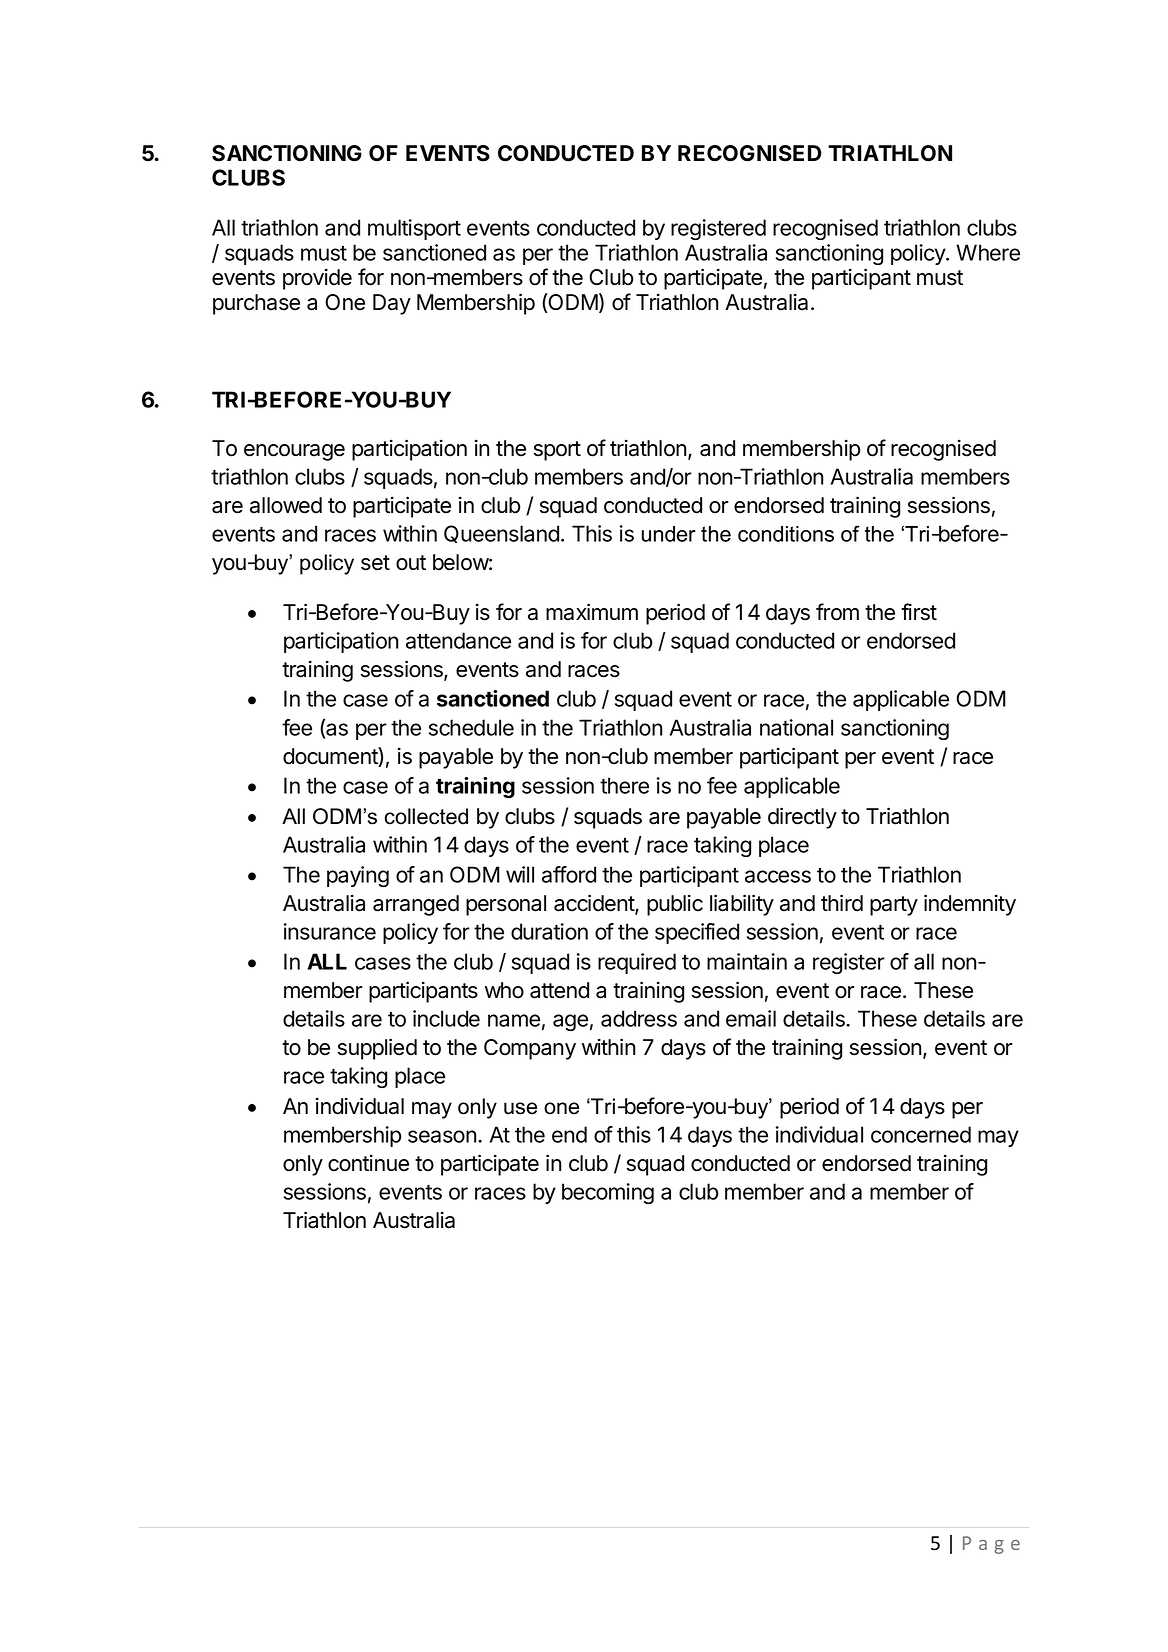 This screenshot has height=1652, width=1168. I want to click on there, so click(624, 785).
